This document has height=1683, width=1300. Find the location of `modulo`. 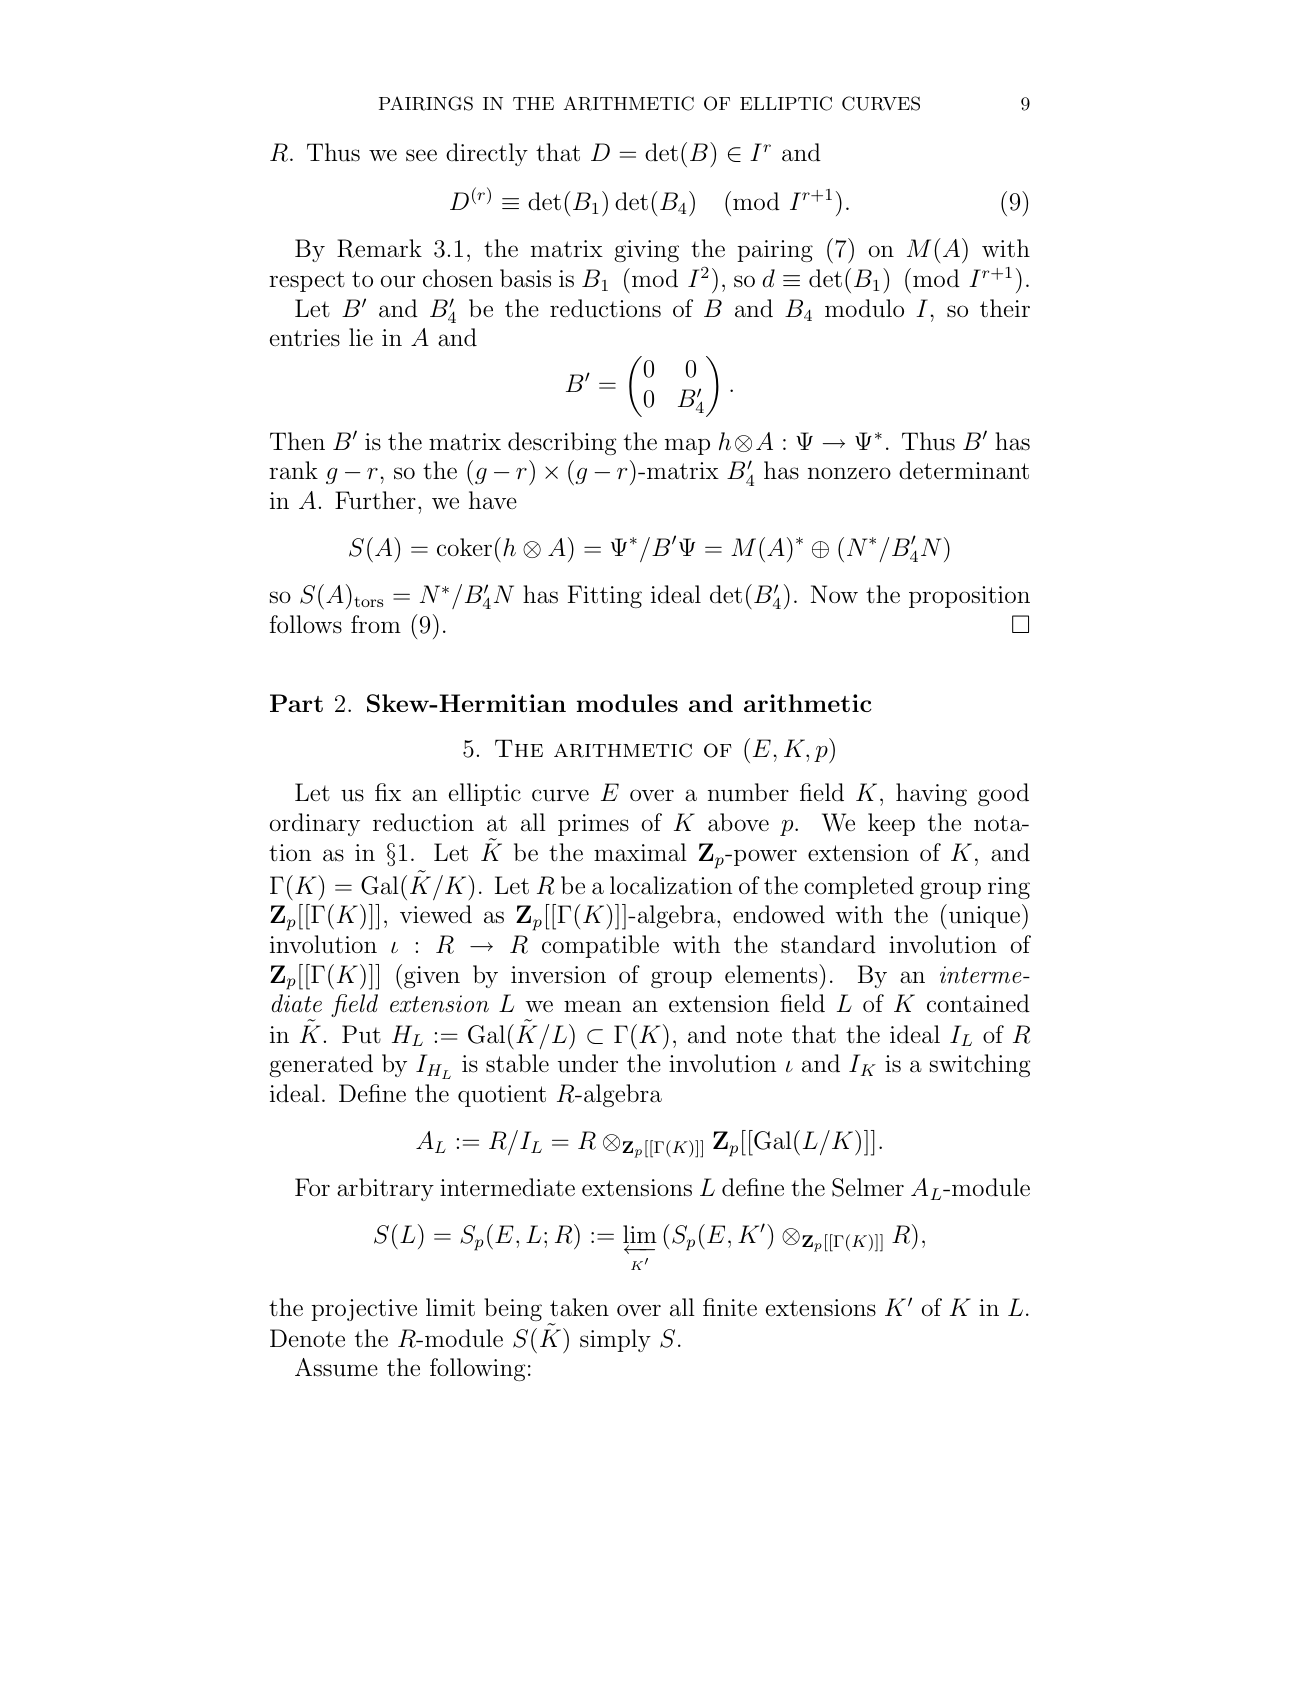

modulo is located at coordinates (864, 308).
